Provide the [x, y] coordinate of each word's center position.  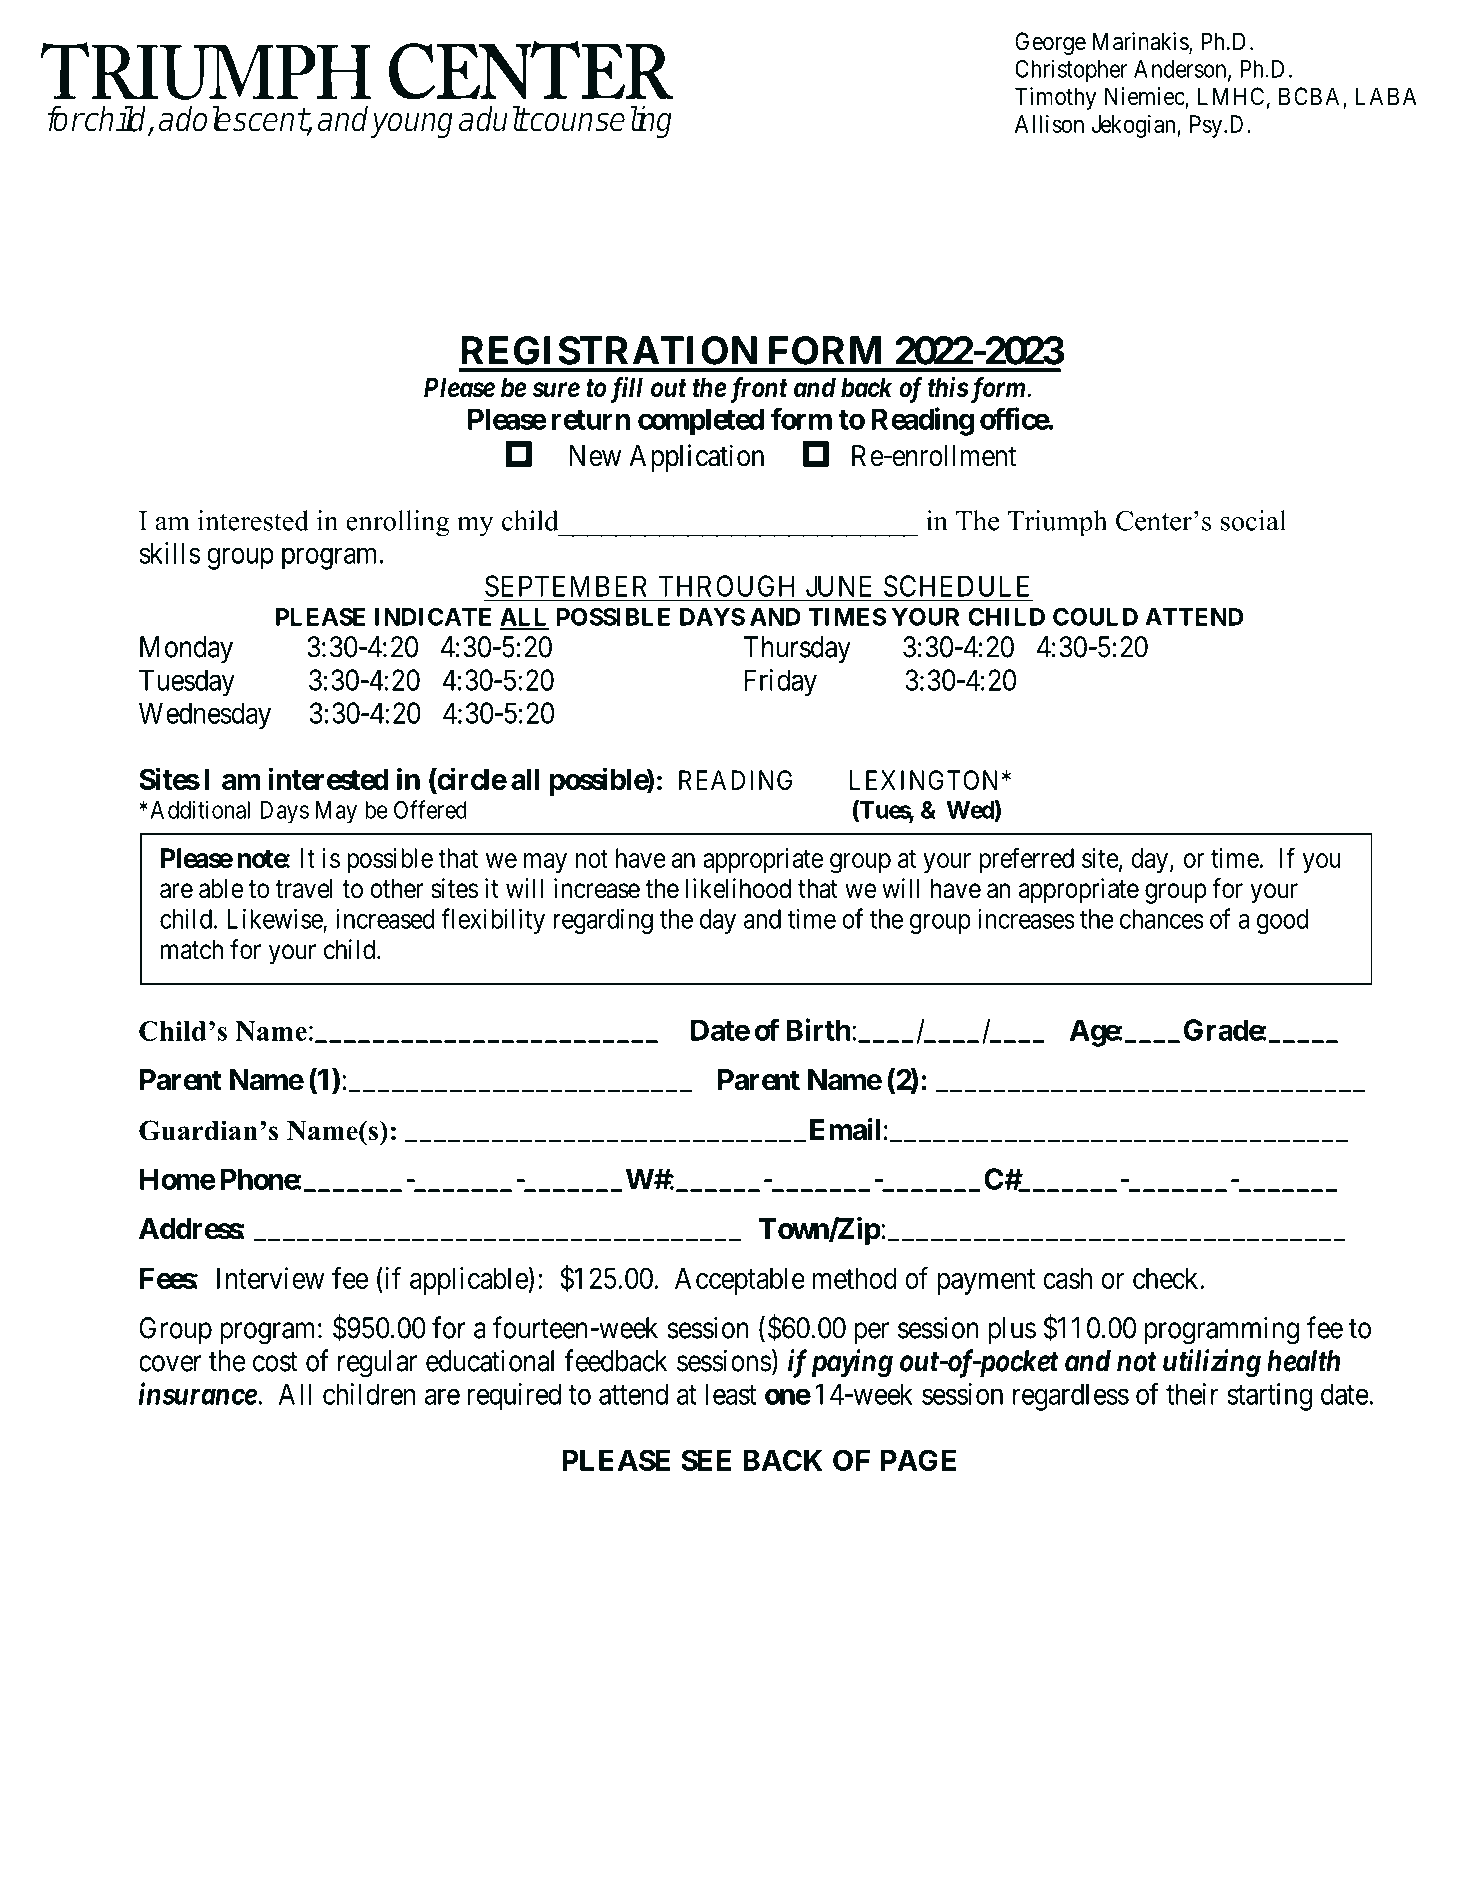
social [1253, 520]
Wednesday [205, 716]
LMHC [1231, 96]
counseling [600, 122]
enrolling [398, 523]
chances [1162, 919]
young [411, 125]
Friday [781, 683]
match [192, 949]
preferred [1026, 860]
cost [275, 1362]
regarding [603, 921]
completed [701, 422]
